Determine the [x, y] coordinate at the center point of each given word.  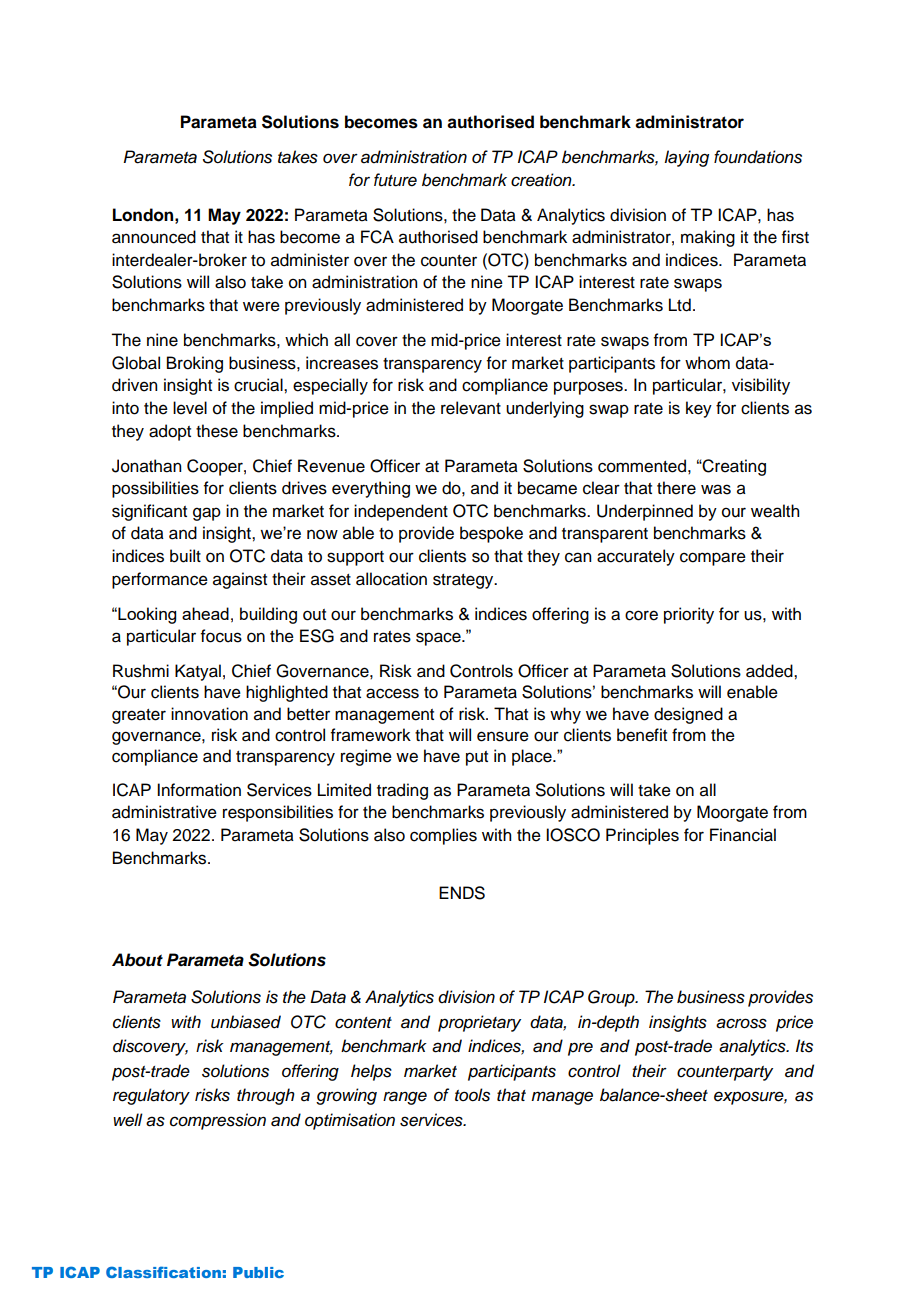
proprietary [479, 1023]
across [741, 1023]
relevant [471, 408]
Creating [733, 467]
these [217, 431]
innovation [209, 714]
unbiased [246, 1022]
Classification [163, 1272]
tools [472, 1095]
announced [154, 237]
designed [688, 715]
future [395, 180]
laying [686, 158]
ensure [503, 736]
